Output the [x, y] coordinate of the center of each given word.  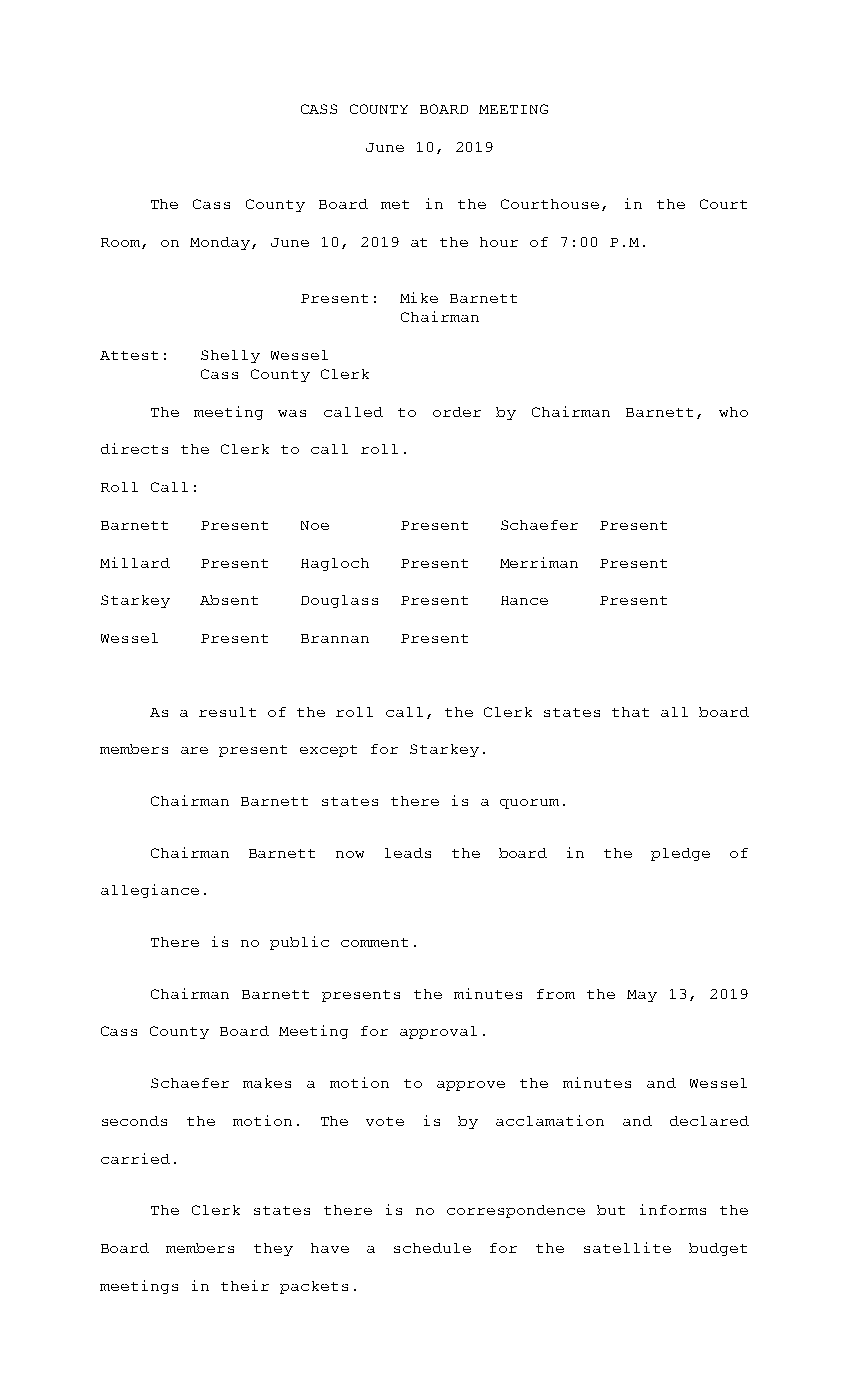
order [457, 412]
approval [438, 1032]
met [395, 204]
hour [499, 242]
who [733, 412]
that [630, 712]
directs [134, 448]
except [328, 751]
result [227, 712]
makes [267, 1083]
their [245, 1285]
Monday [220, 243]
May [642, 996]
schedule [432, 1248]
